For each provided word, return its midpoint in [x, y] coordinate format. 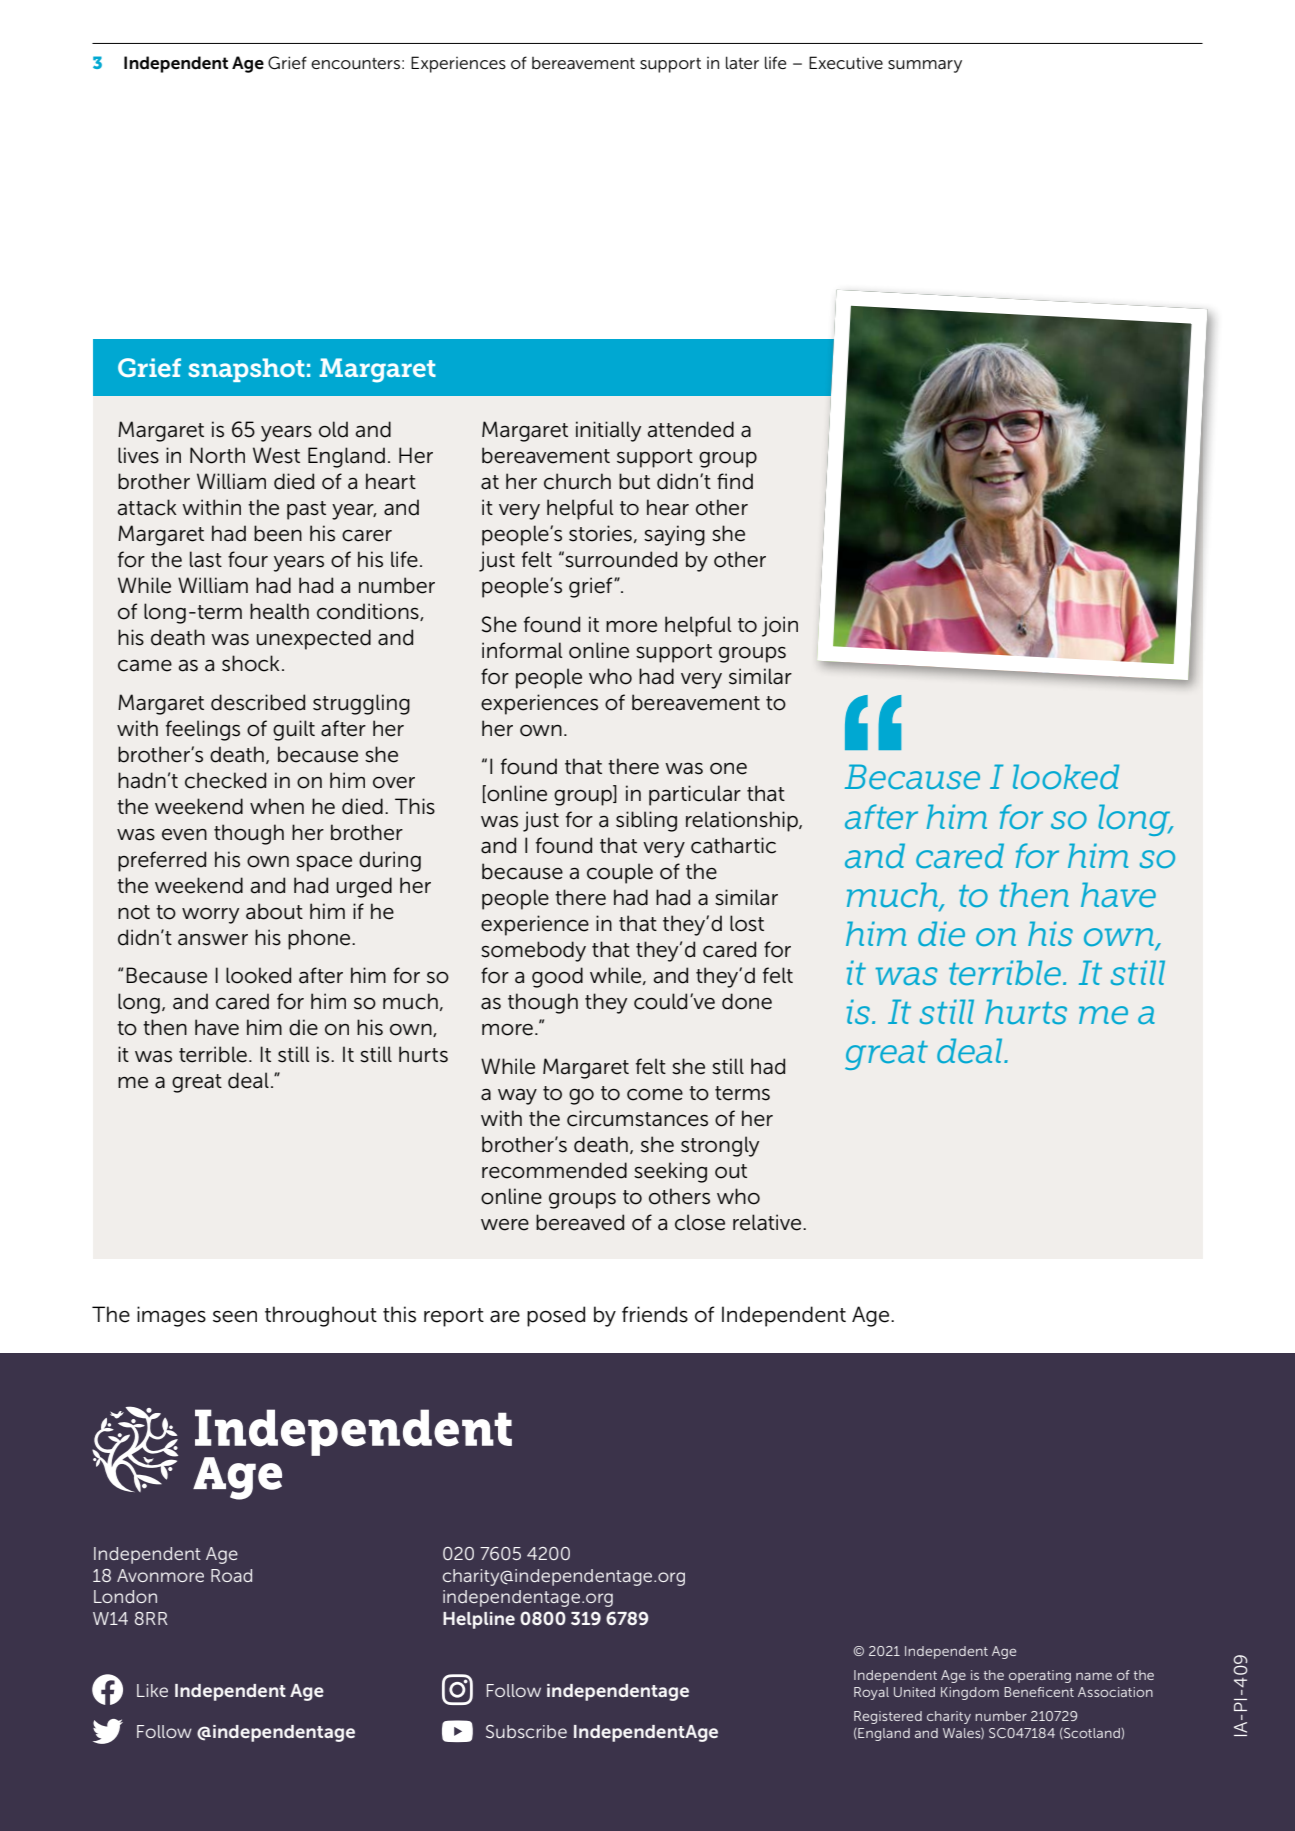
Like [152, 1690]
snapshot [246, 370]
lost [747, 923]
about [274, 911]
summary [925, 66]
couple [620, 873]
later [742, 62]
